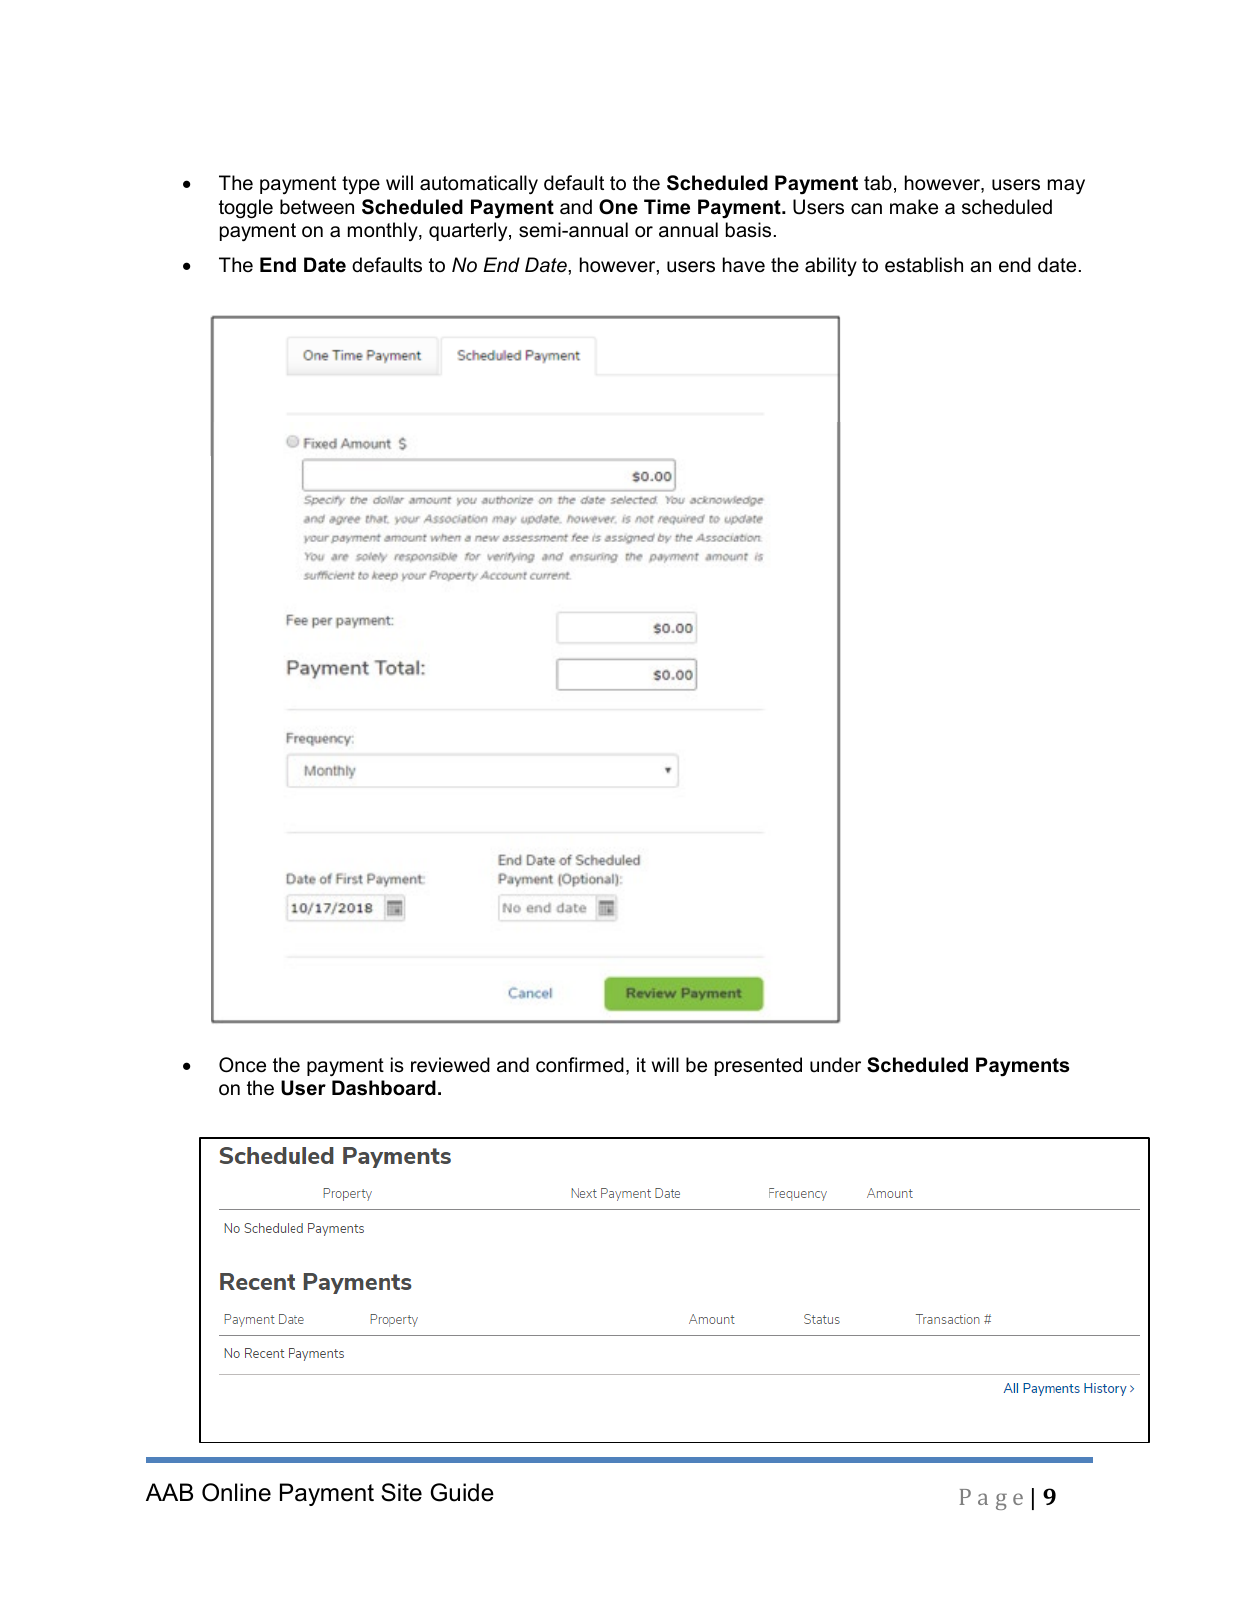 Image resolution: width=1239 pixels, height=1603 pixels. I want to click on establish, so click(924, 265).
